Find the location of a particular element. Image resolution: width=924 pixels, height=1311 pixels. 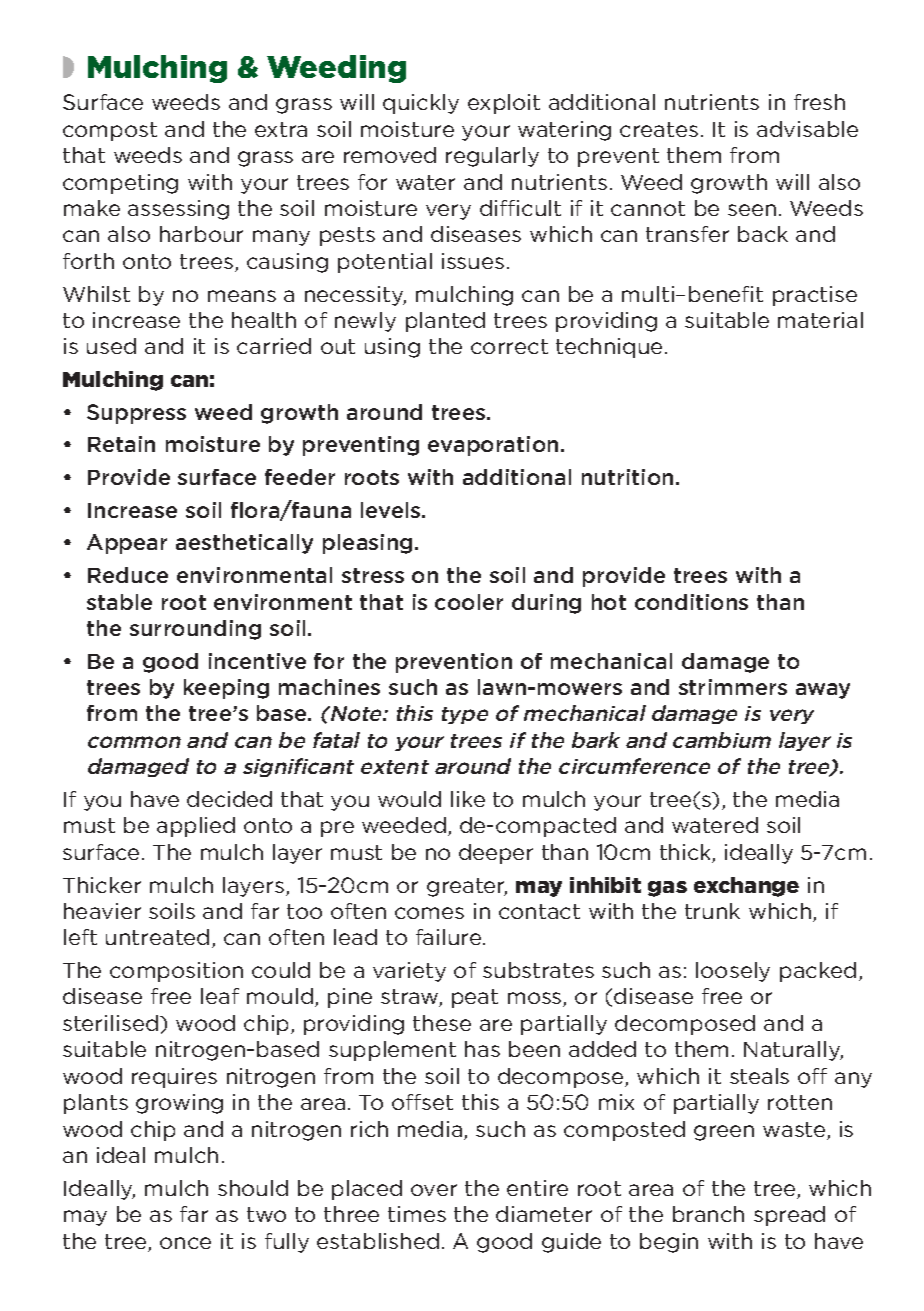

regularly is located at coordinates (492, 157).
